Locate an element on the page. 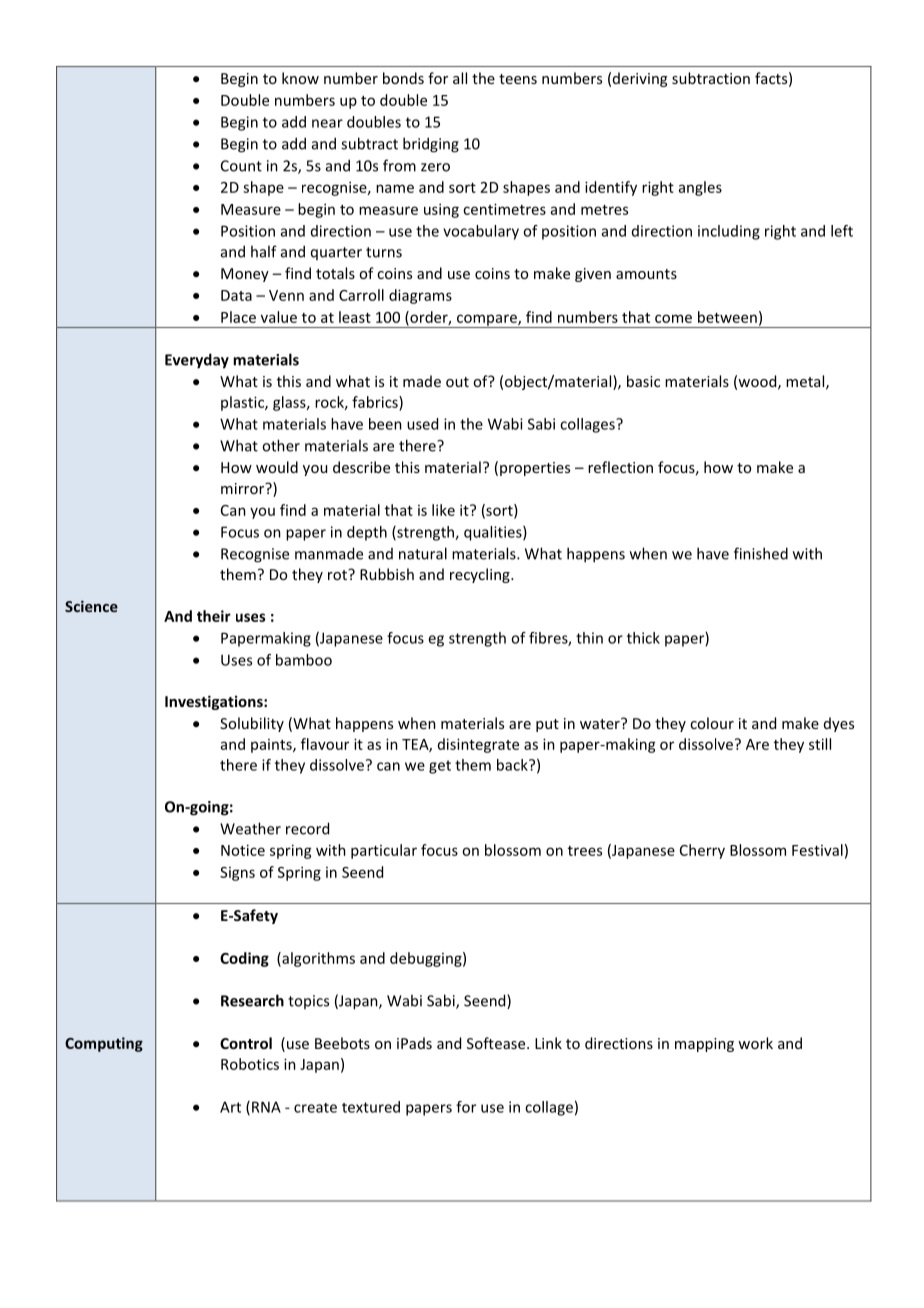 The image size is (924, 1308). Link is located at coordinates (548, 1043).
